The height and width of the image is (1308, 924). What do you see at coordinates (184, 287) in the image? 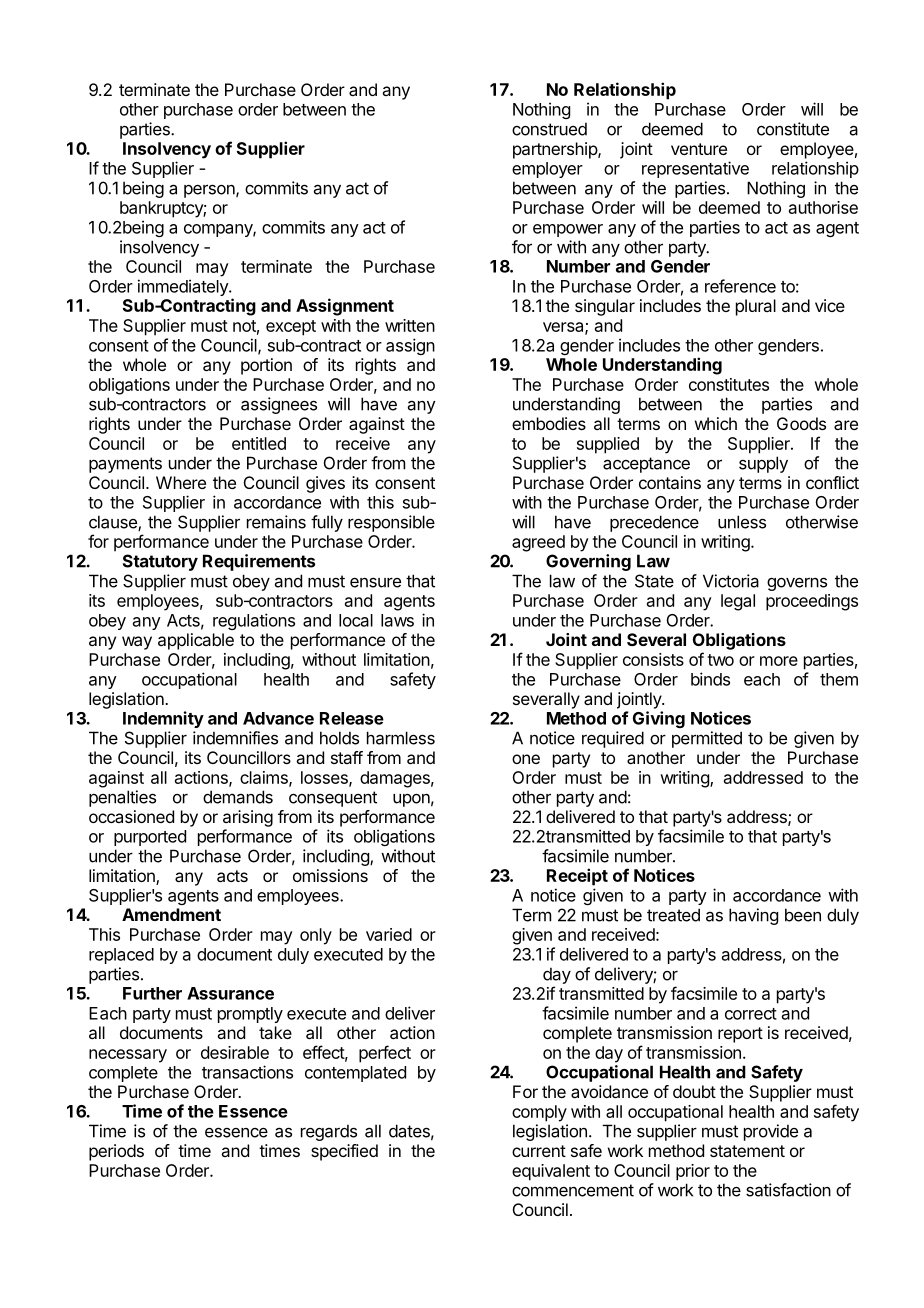
I see `immediately` at bounding box center [184, 287].
